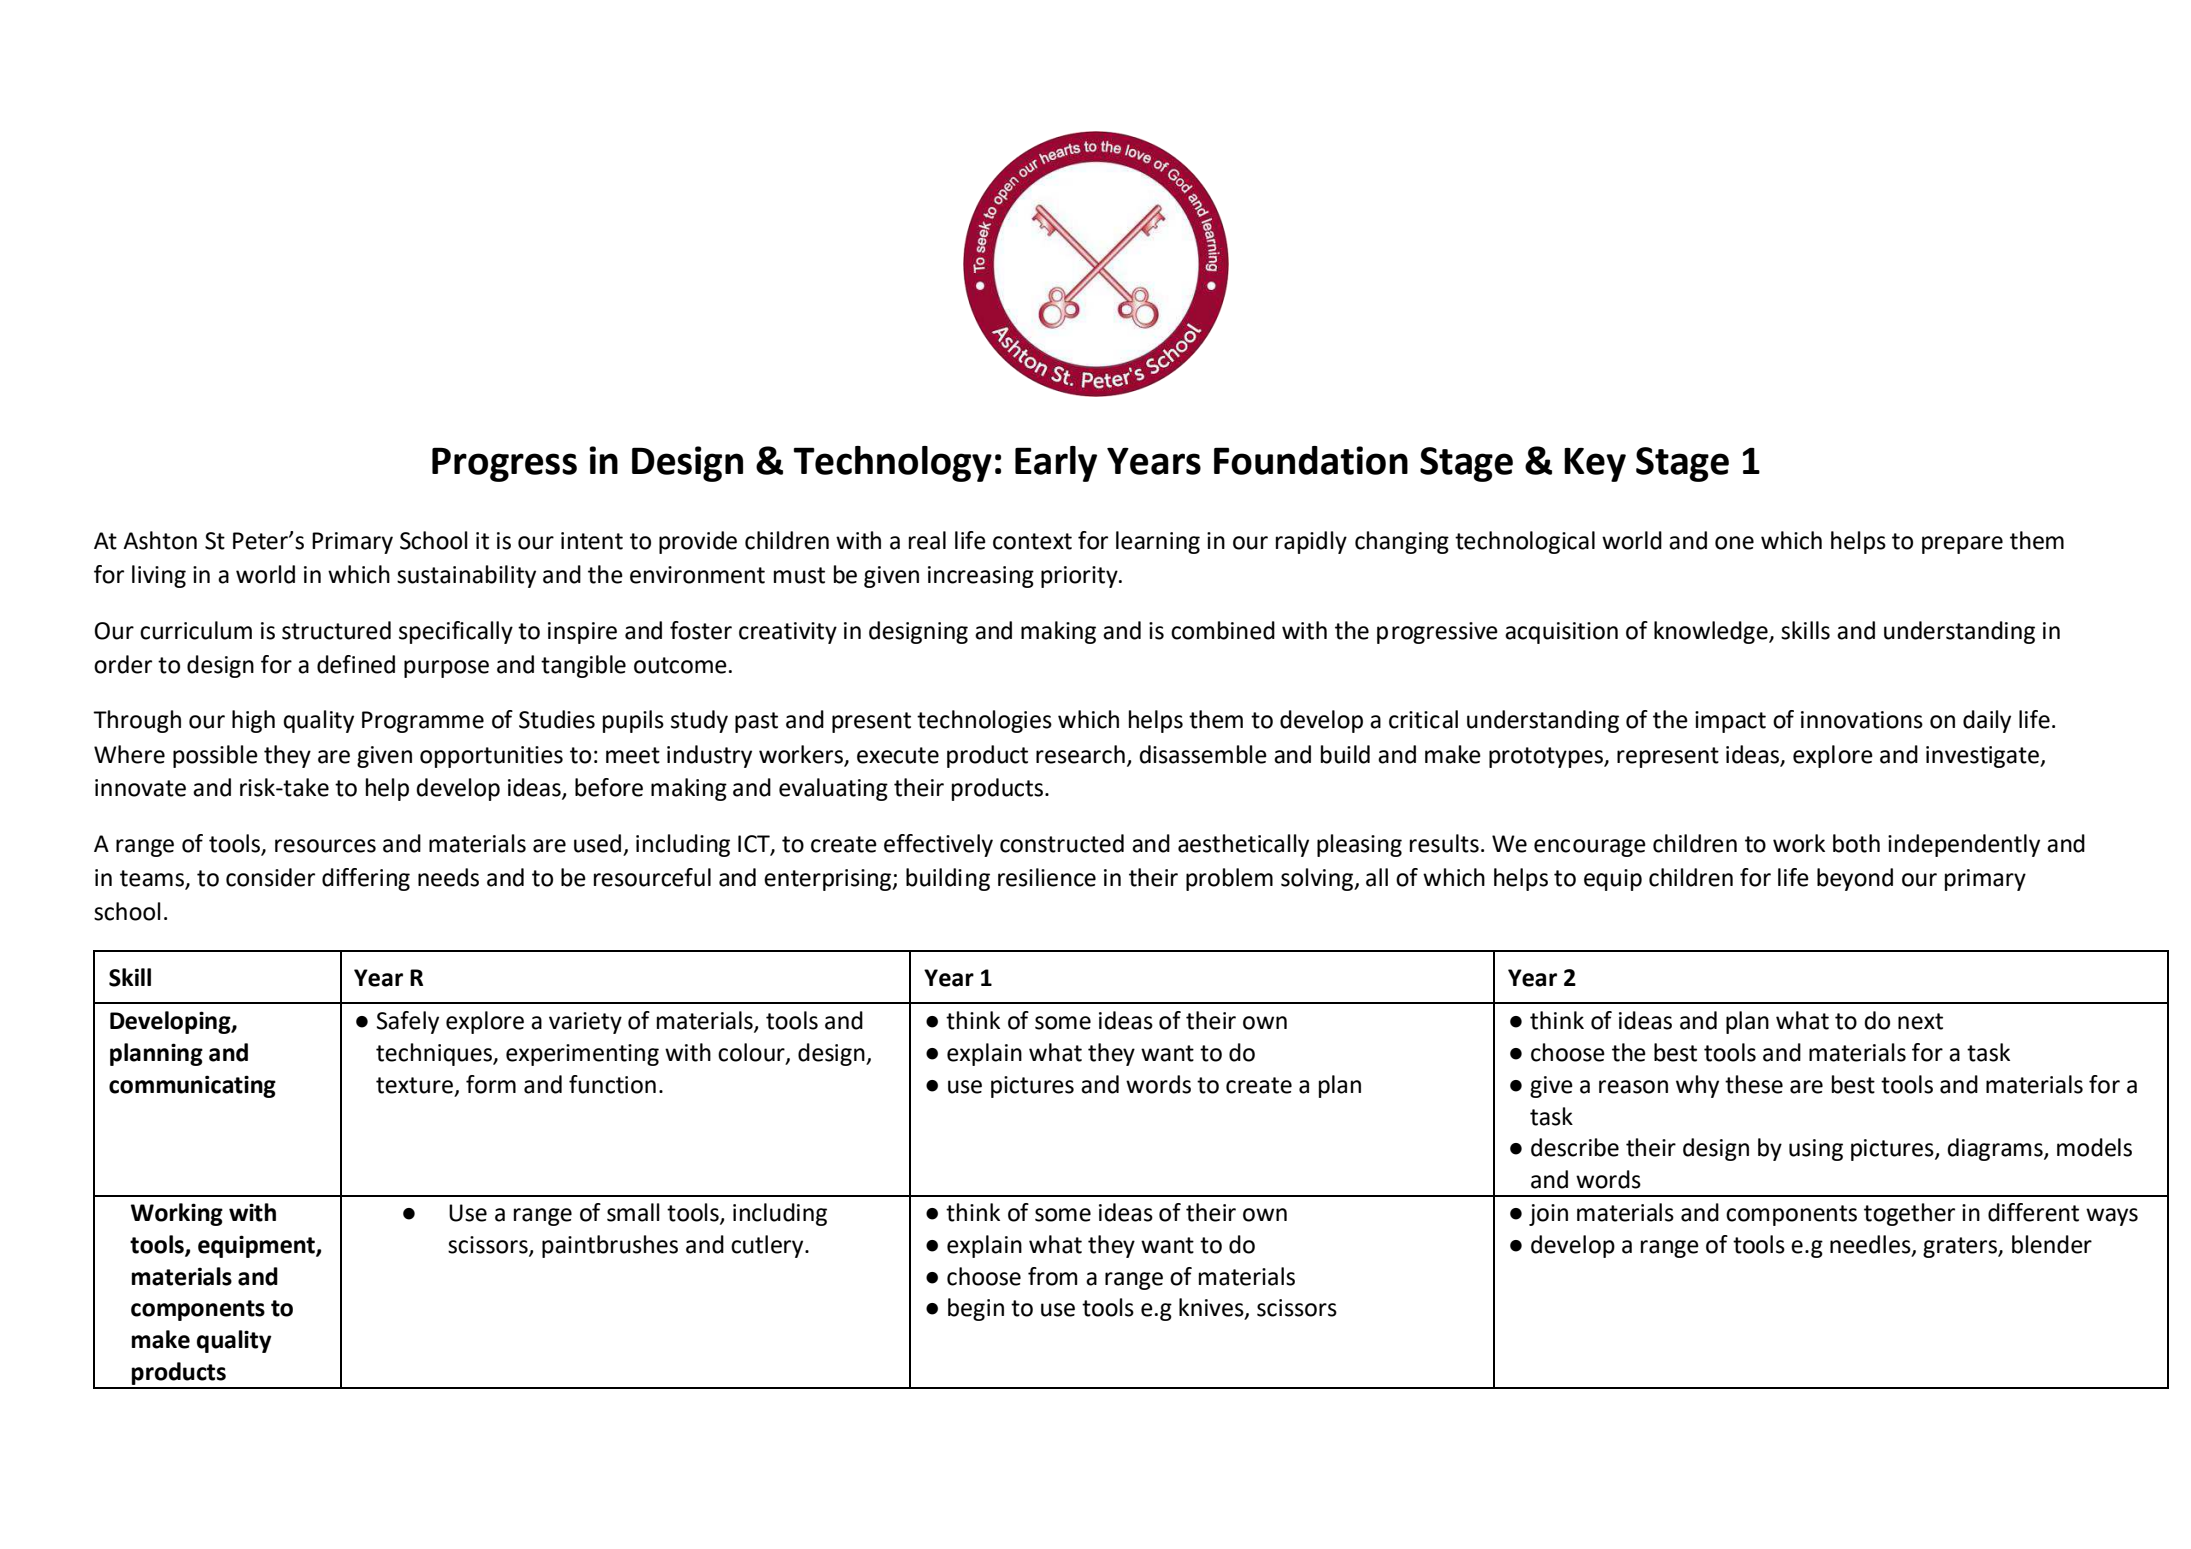 The height and width of the screenshot is (1549, 2191). I want to click on resilience, so click(1047, 877).
